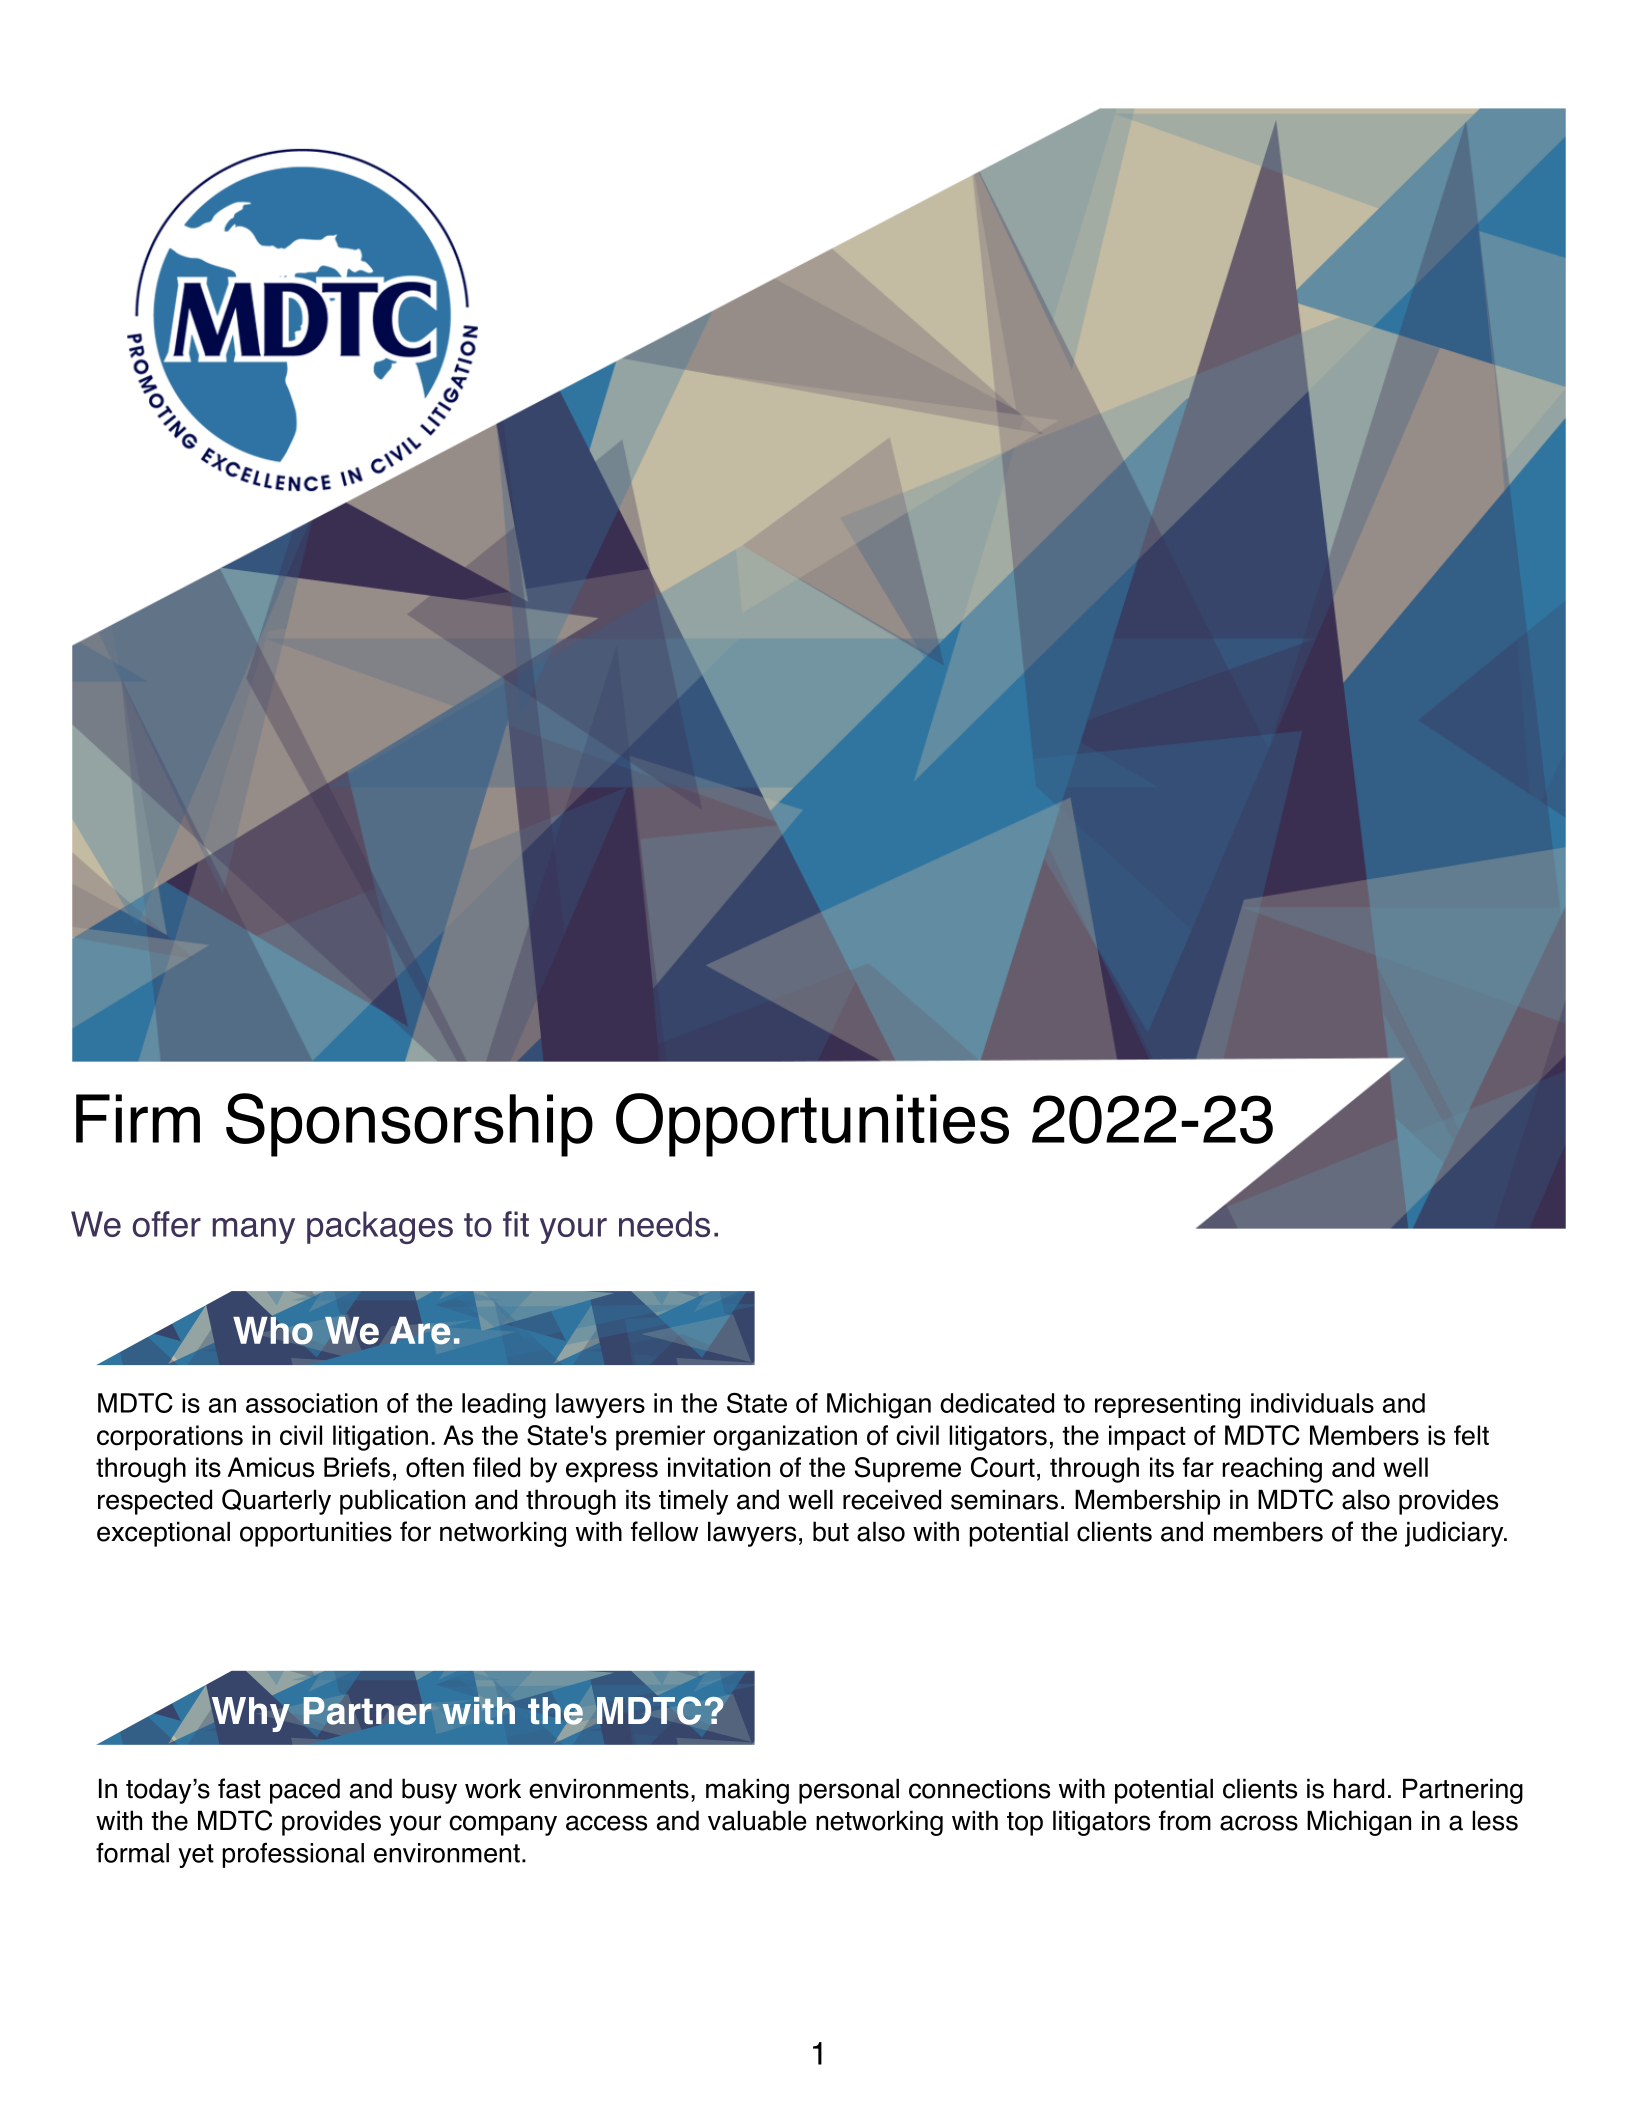  What do you see at coordinates (516, 1224) in the screenshot?
I see `fit` at bounding box center [516, 1224].
